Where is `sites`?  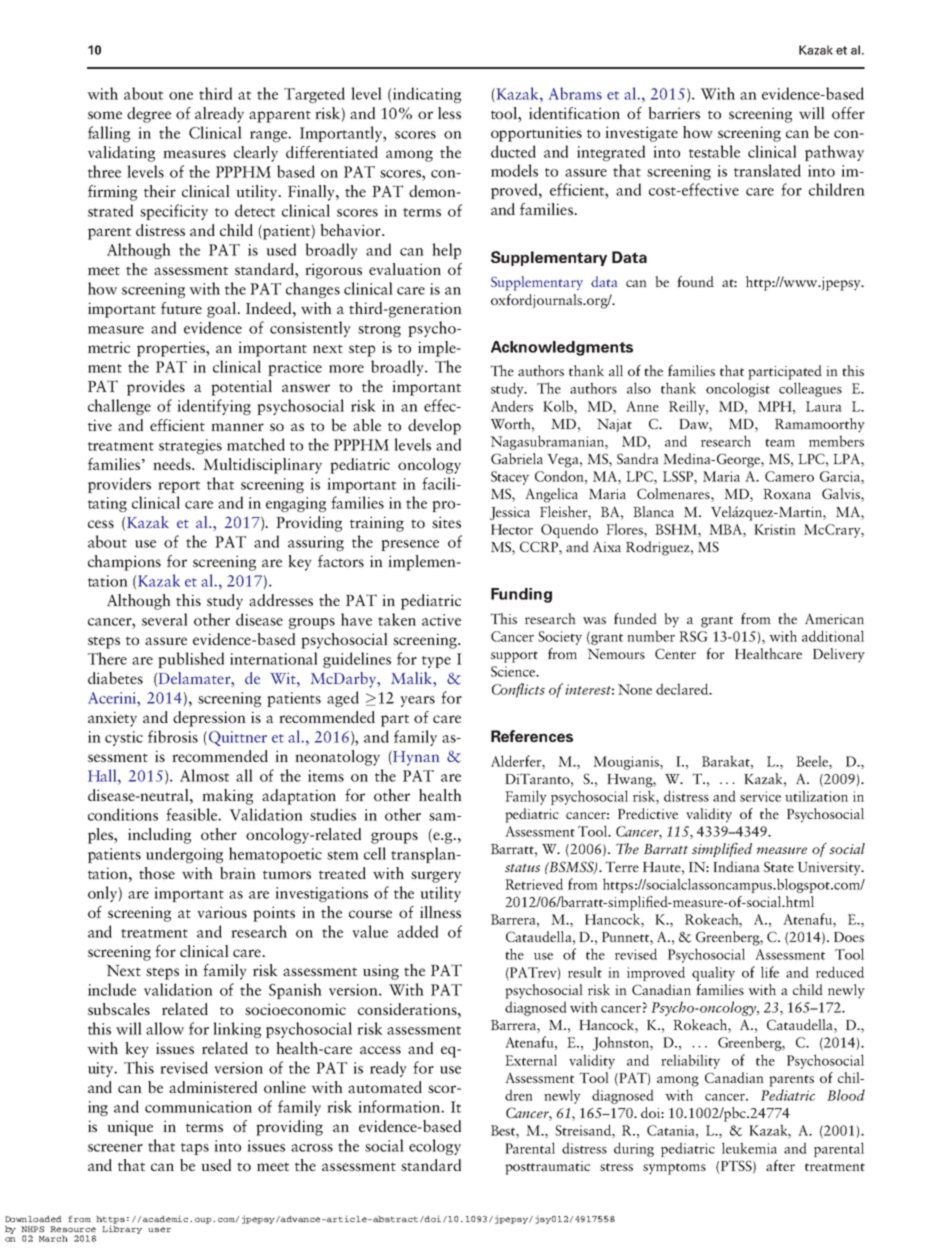 sites is located at coordinates (446, 522).
